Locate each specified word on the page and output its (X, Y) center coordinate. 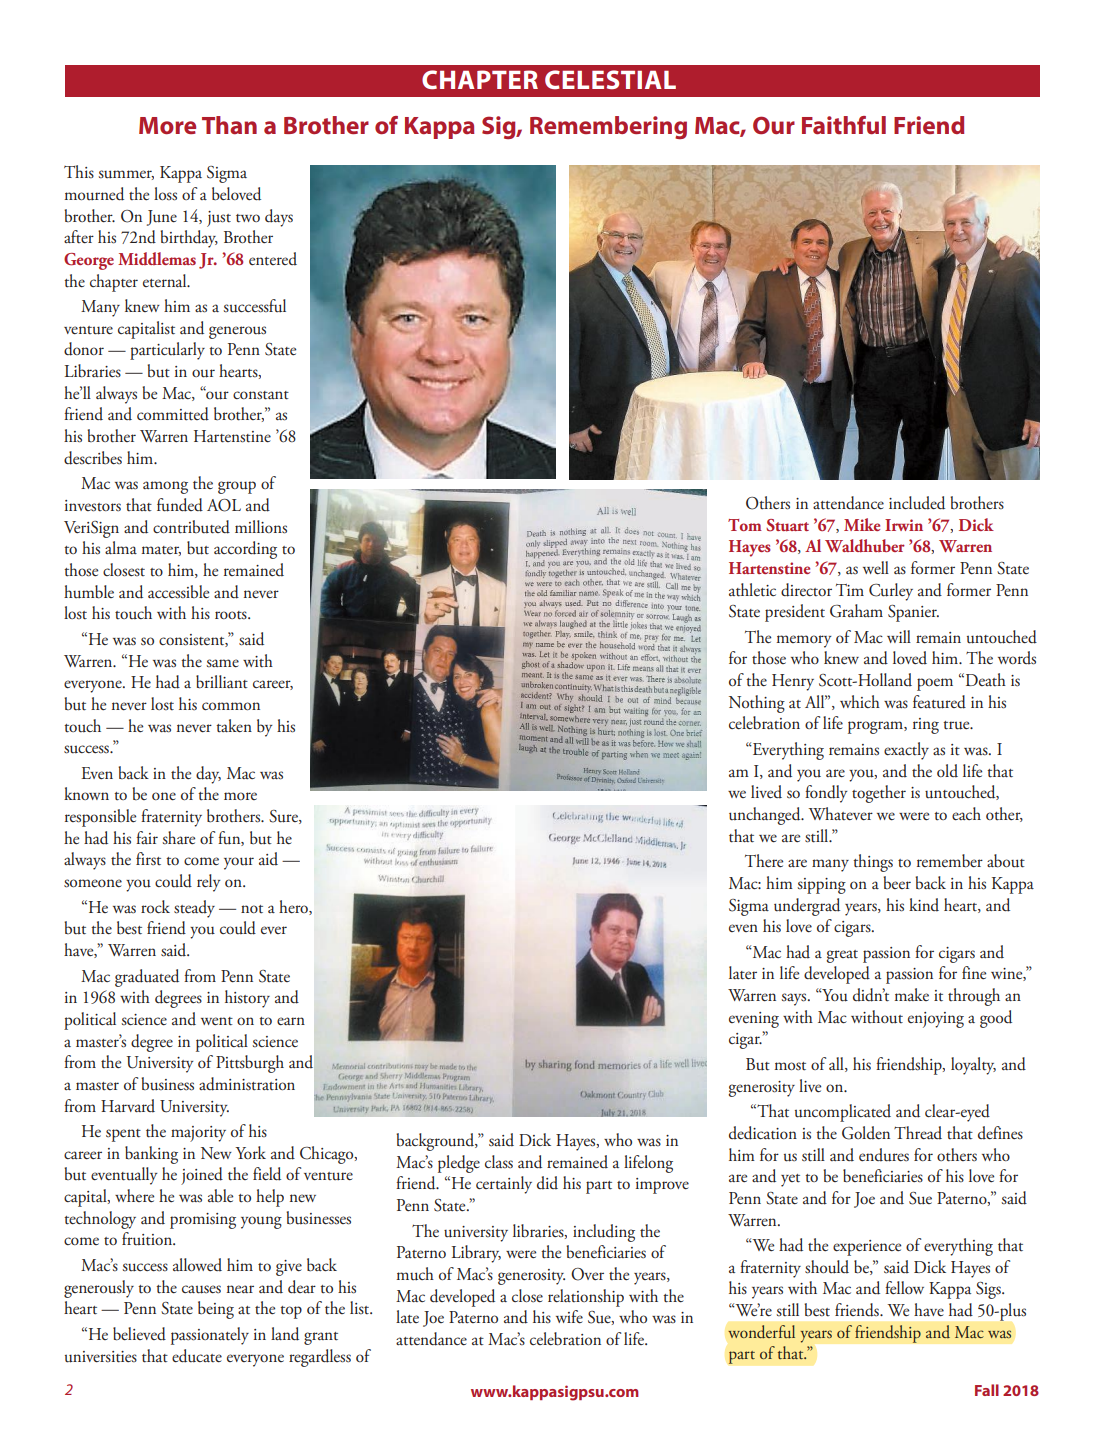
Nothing (757, 704)
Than (229, 125)
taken (234, 726)
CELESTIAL (610, 79)
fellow (904, 1287)
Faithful (844, 125)
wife (569, 1317)
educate (197, 1356)
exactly (906, 751)
